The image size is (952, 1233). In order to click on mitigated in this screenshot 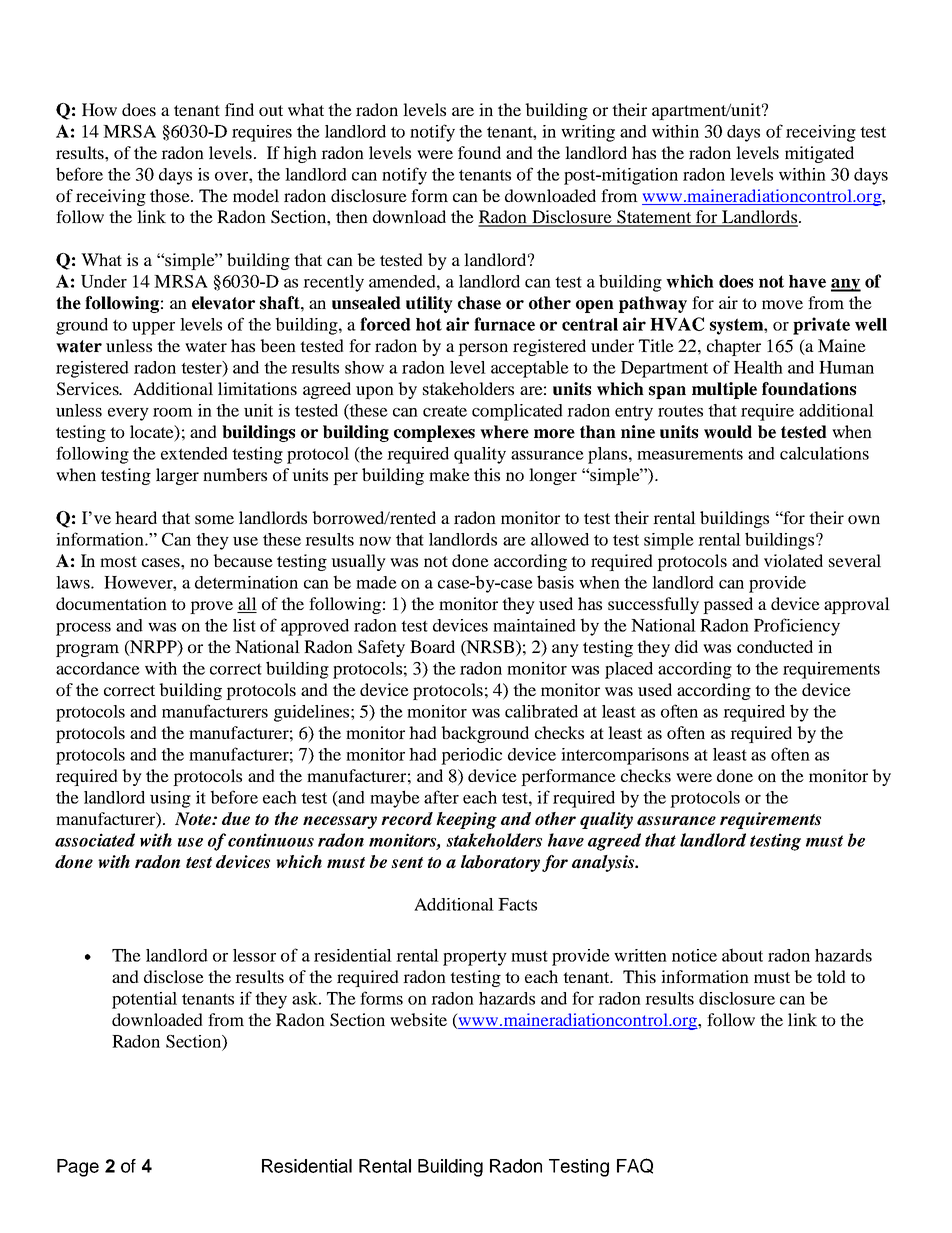, I will do `click(819, 154)`.
